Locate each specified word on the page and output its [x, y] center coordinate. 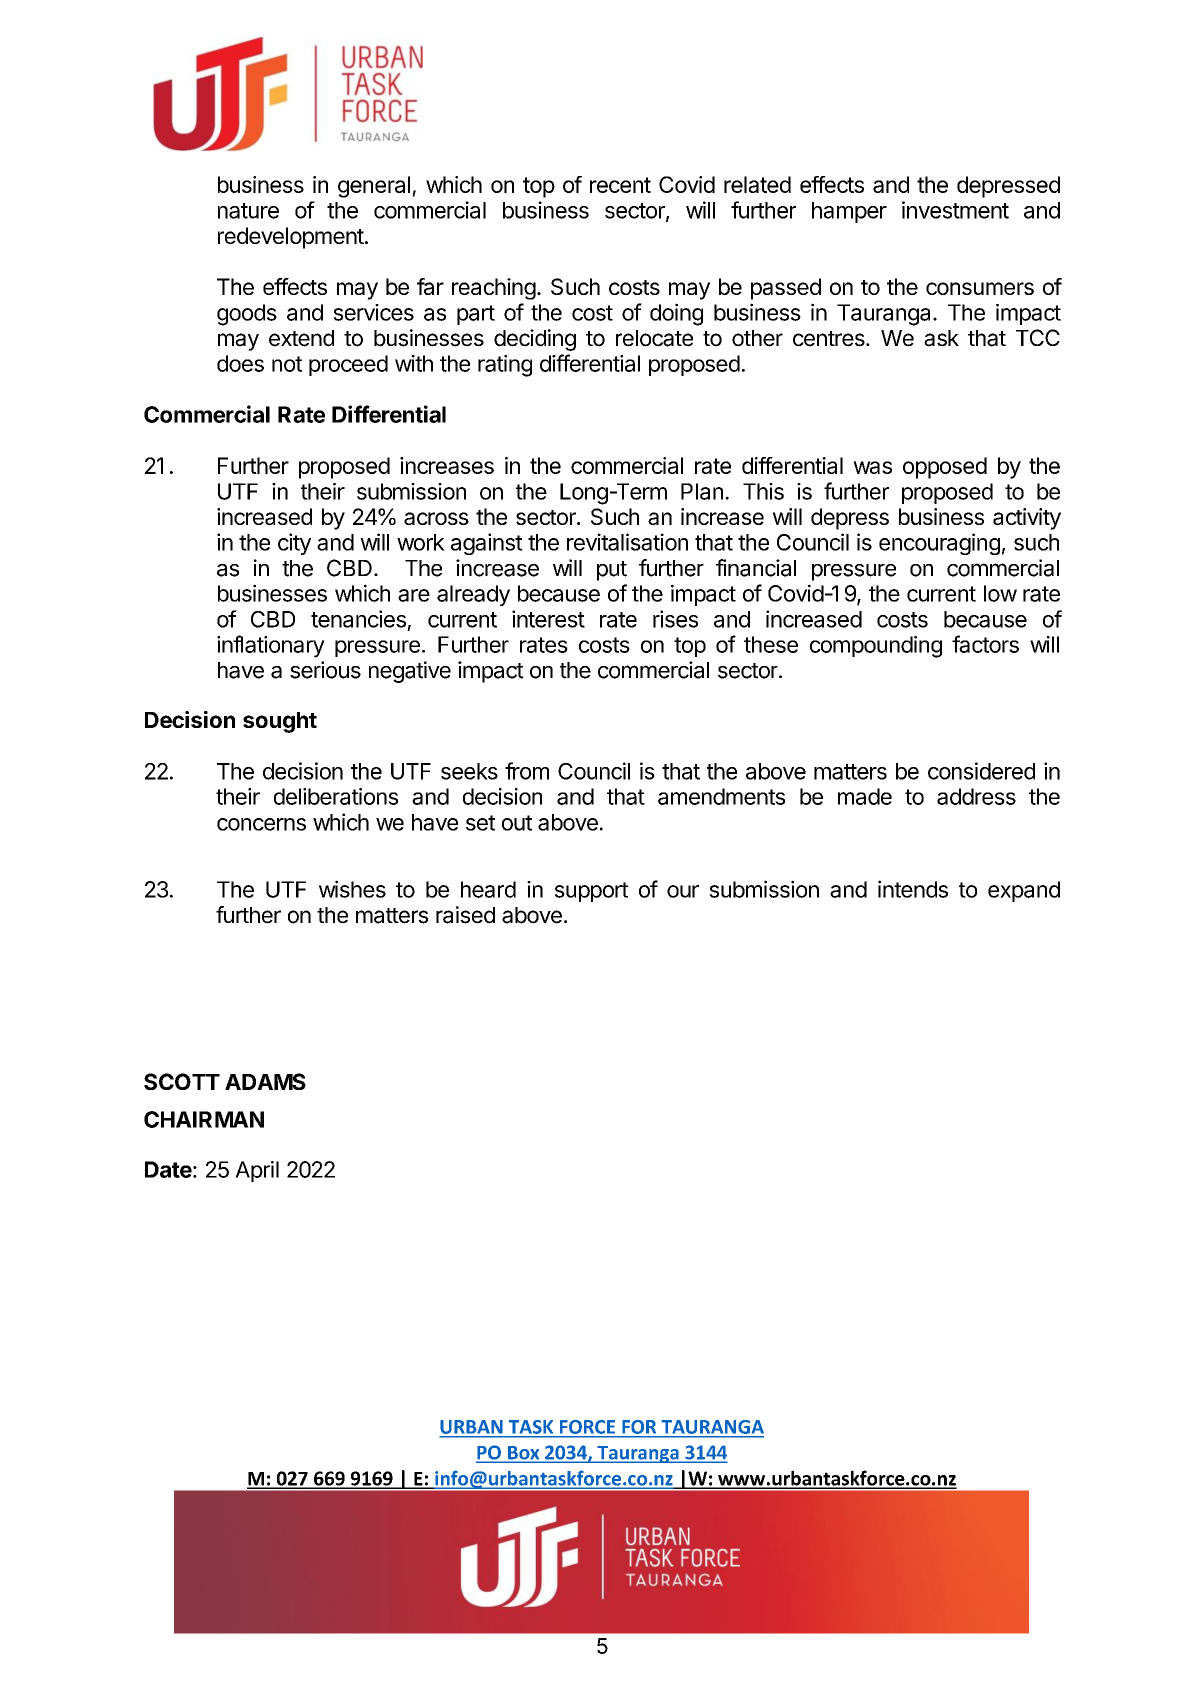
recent [620, 185]
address [976, 796]
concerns [261, 824]
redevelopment [291, 238]
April [257, 1171]
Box [524, 1454]
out [517, 823]
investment [955, 210]
